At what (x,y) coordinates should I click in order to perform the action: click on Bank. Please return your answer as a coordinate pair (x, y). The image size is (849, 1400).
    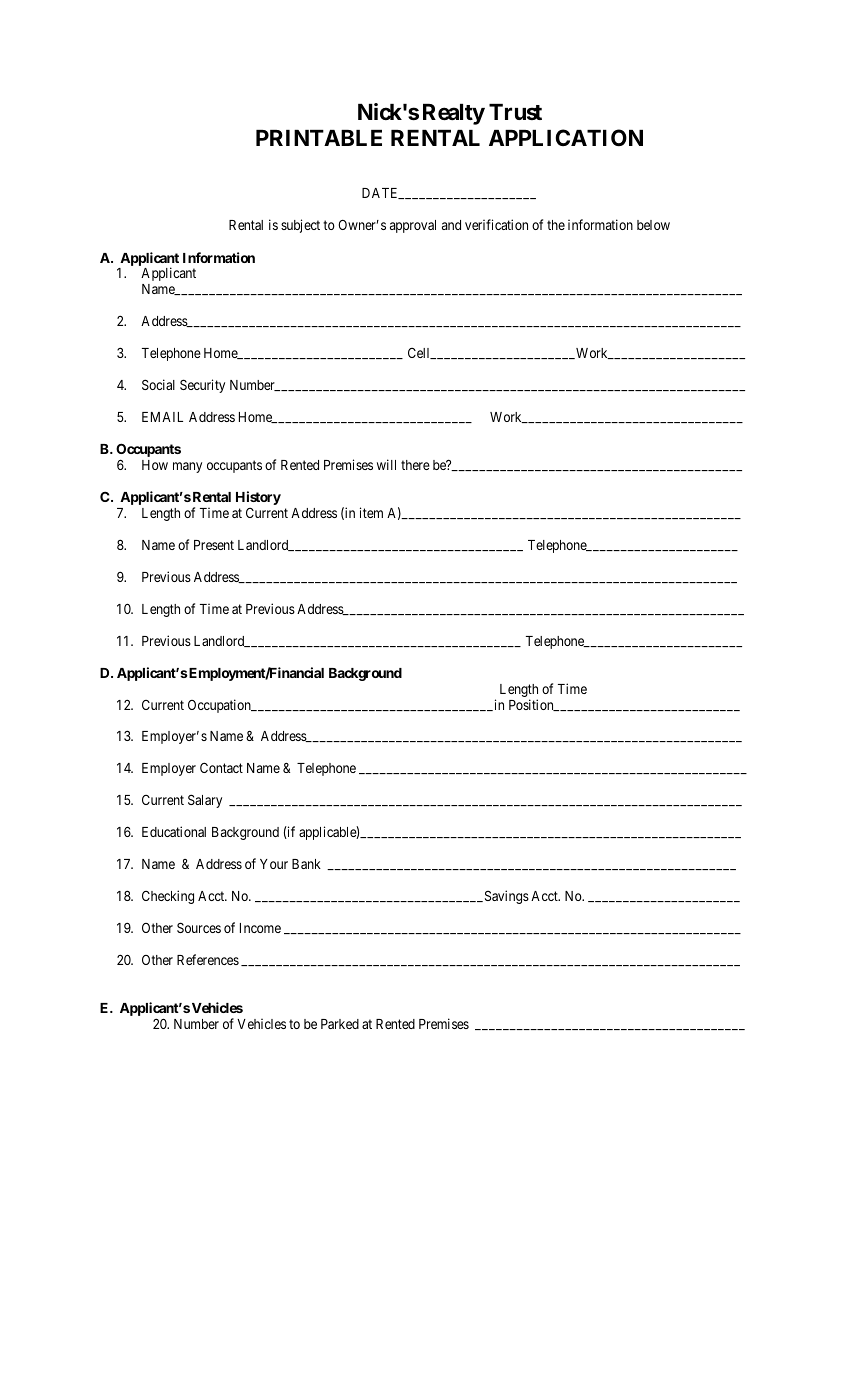
    Looking at the image, I should click on (306, 864).
